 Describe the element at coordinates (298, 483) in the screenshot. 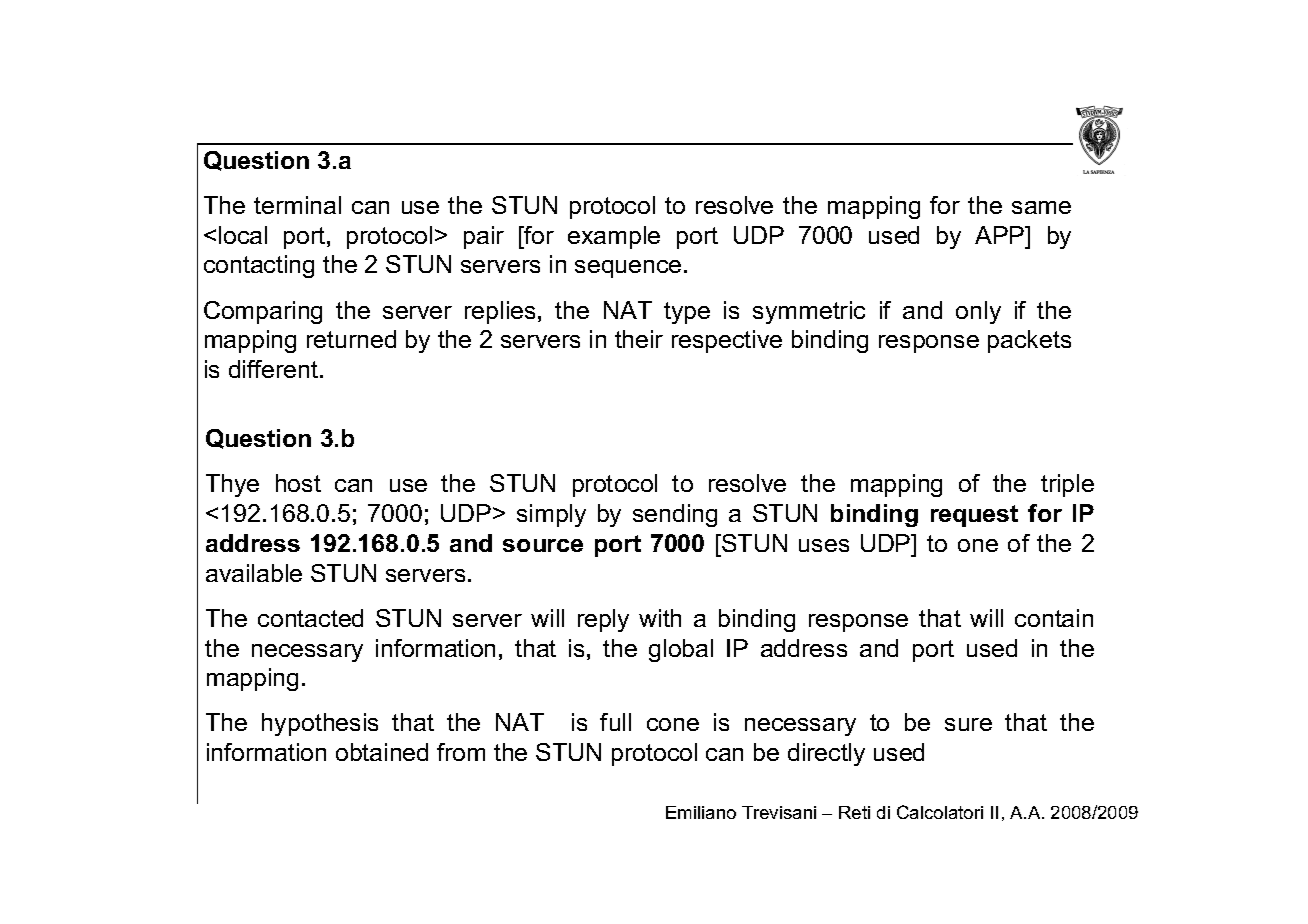

I see `host` at that location.
